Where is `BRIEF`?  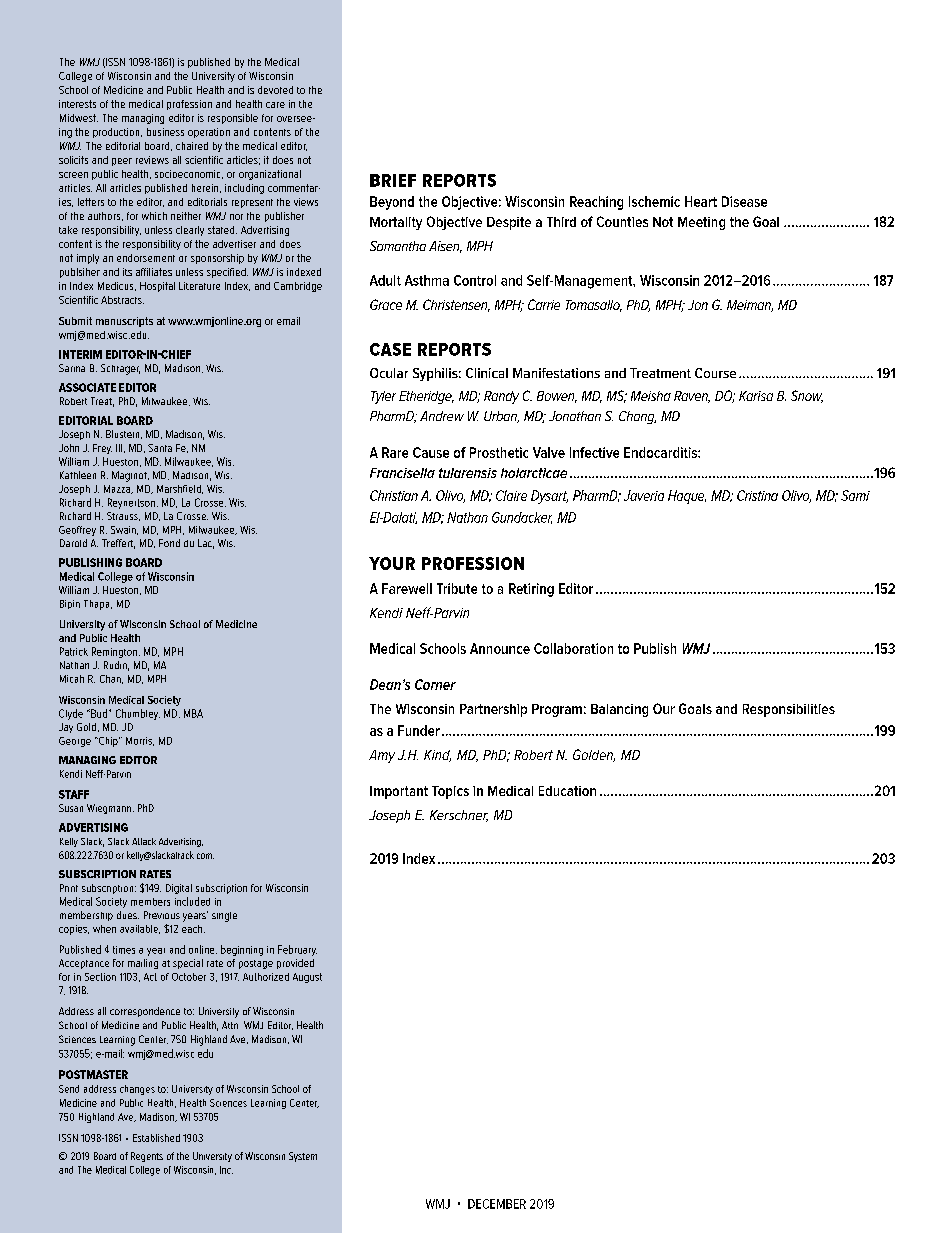
BRIEF is located at coordinates (393, 180).
